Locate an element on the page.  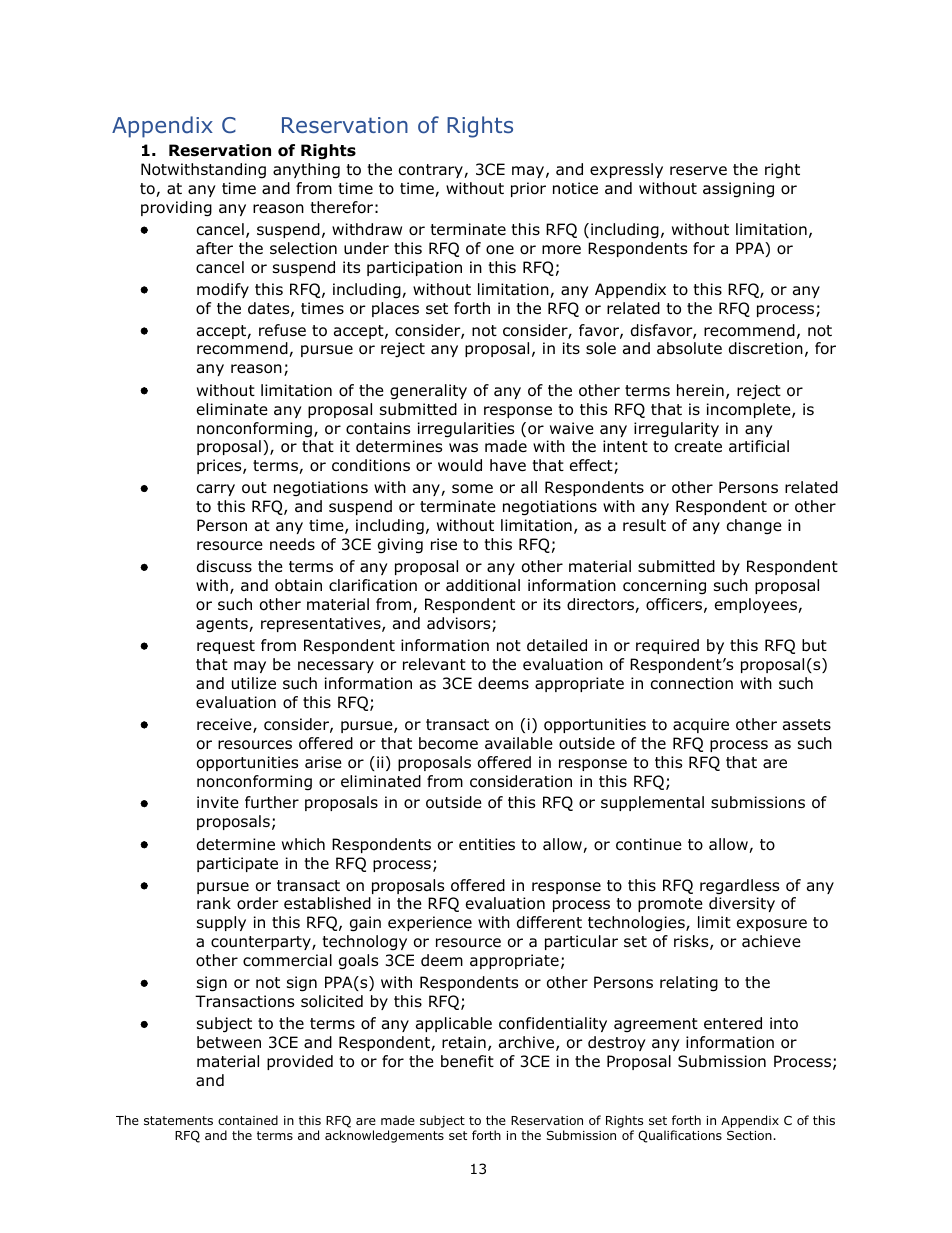
anything is located at coordinates (306, 171).
